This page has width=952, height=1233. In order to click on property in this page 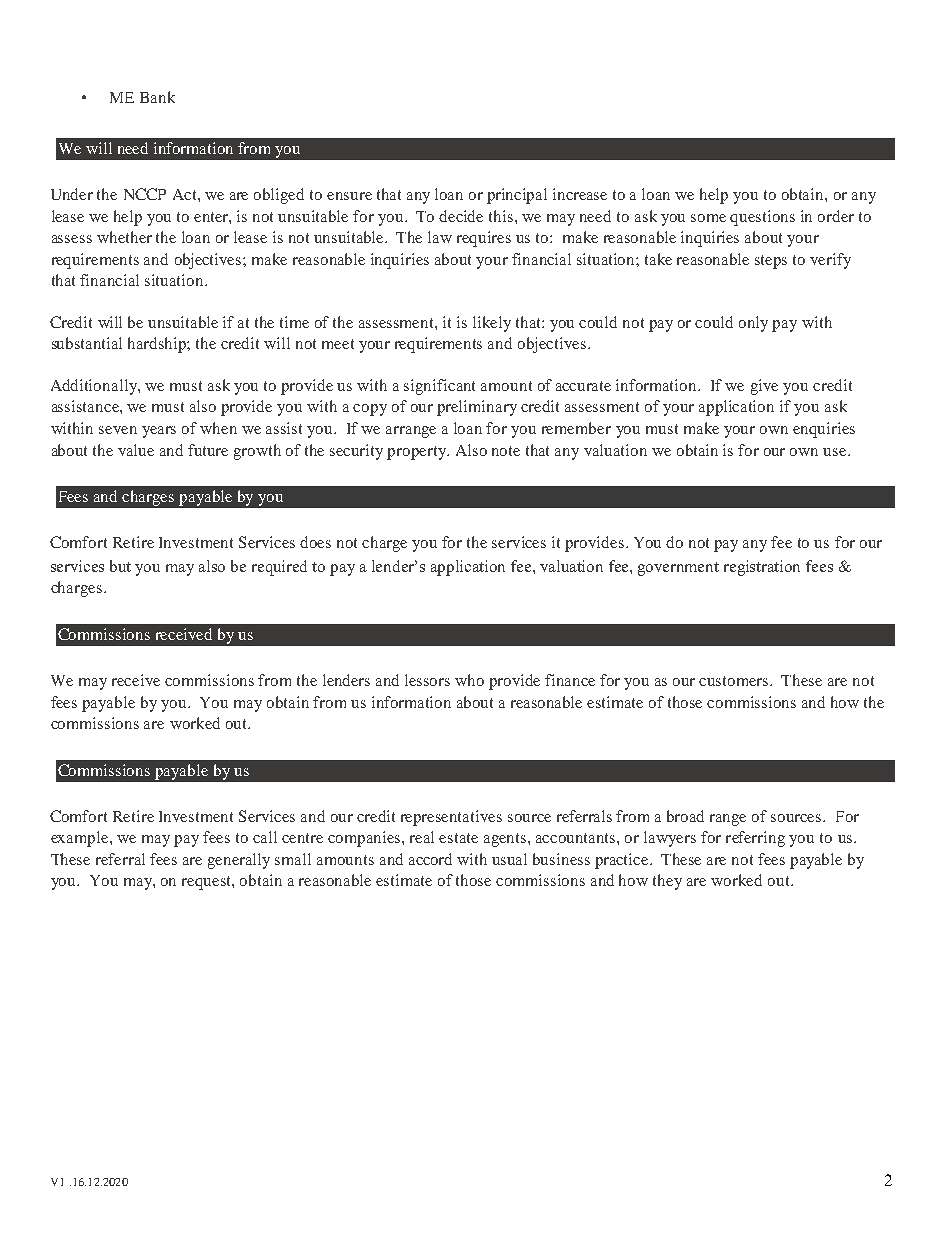, I will do `click(418, 453)`.
